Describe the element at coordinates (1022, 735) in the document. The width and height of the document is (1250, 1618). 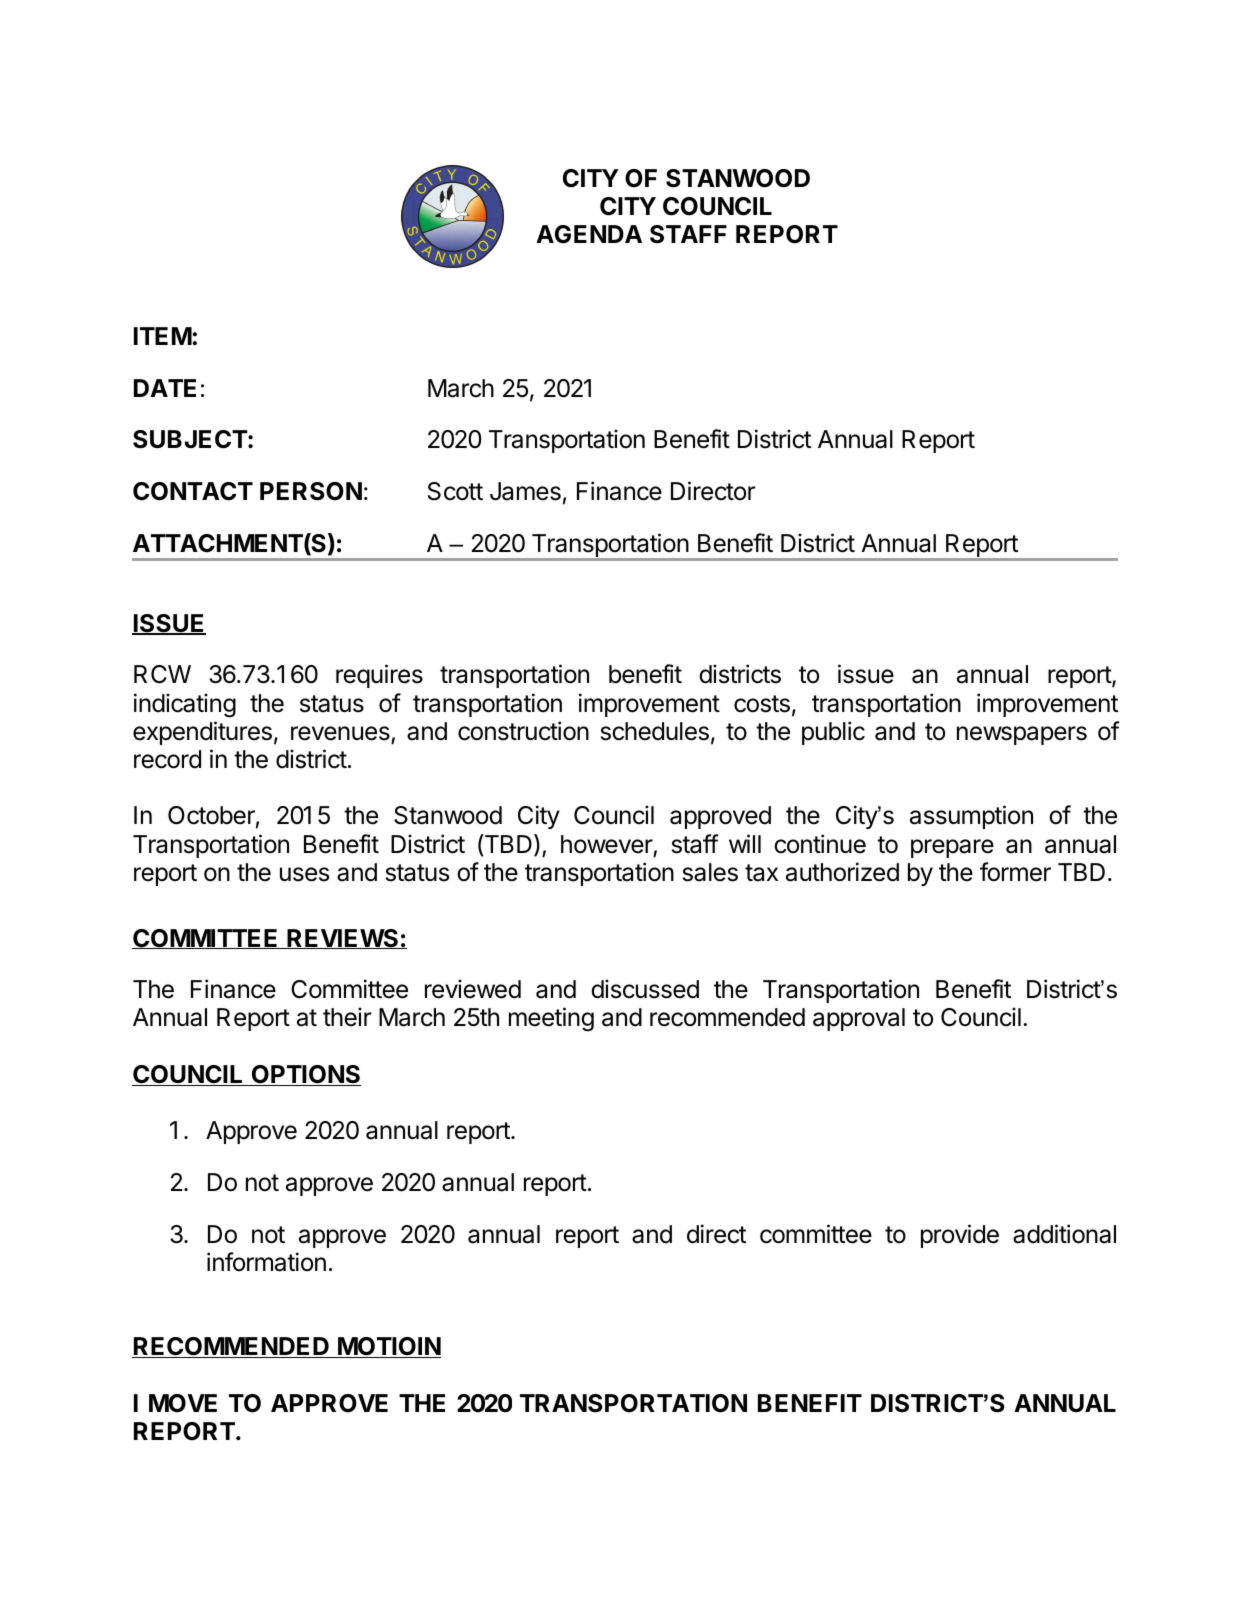
I see `newspapers` at that location.
